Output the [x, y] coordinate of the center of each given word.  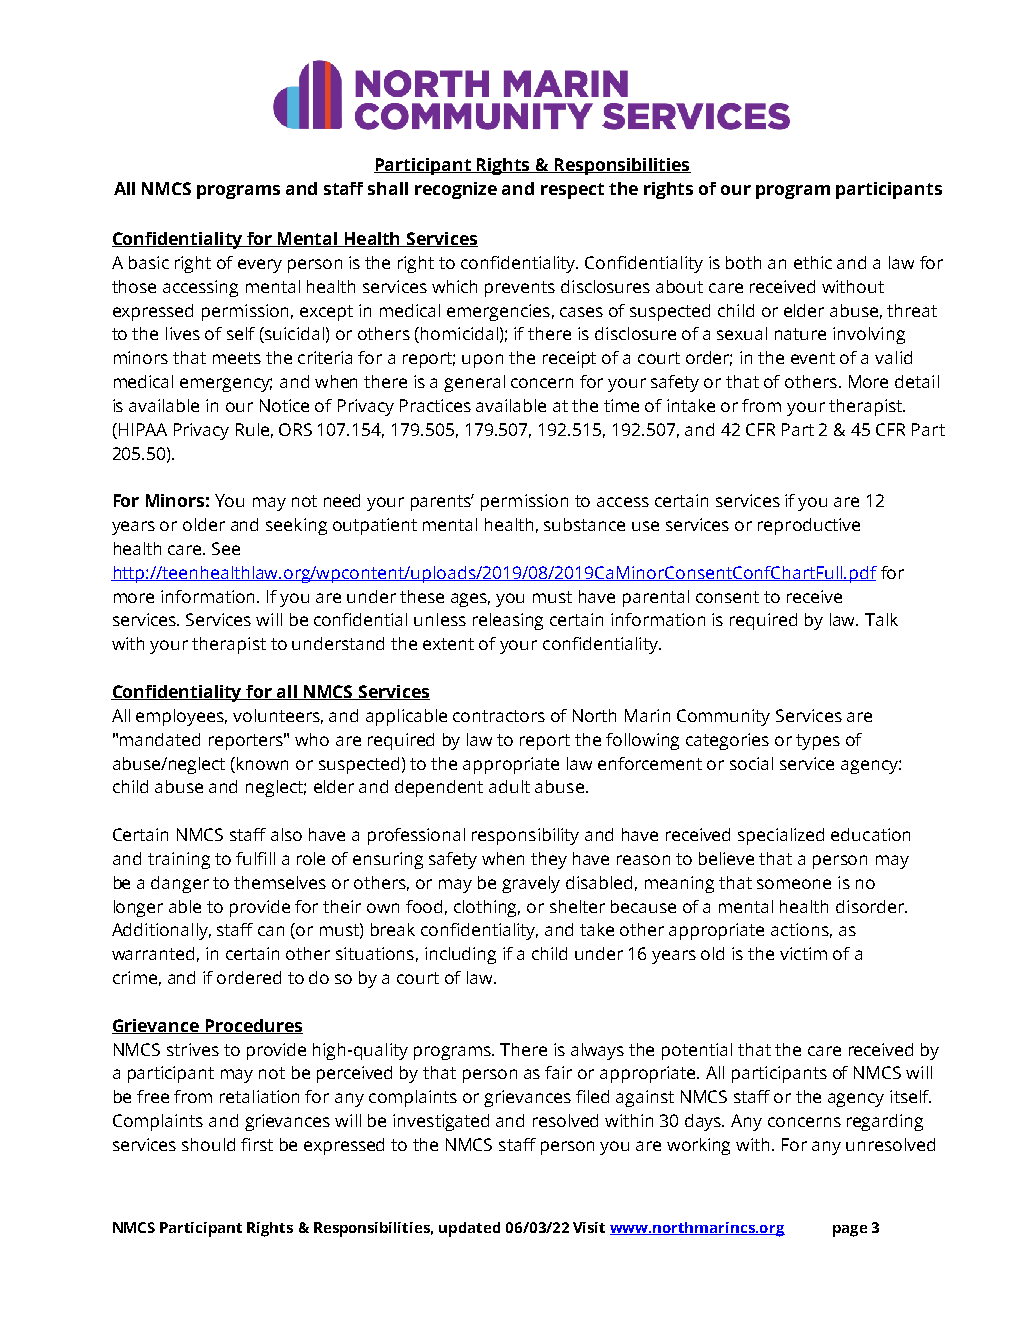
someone [794, 884]
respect [572, 191]
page [850, 1231]
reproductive [809, 526]
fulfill [255, 858]
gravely [531, 884]
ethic [813, 262]
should [208, 1144]
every [260, 266]
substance [584, 524]
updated [469, 1229]
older [204, 524]
